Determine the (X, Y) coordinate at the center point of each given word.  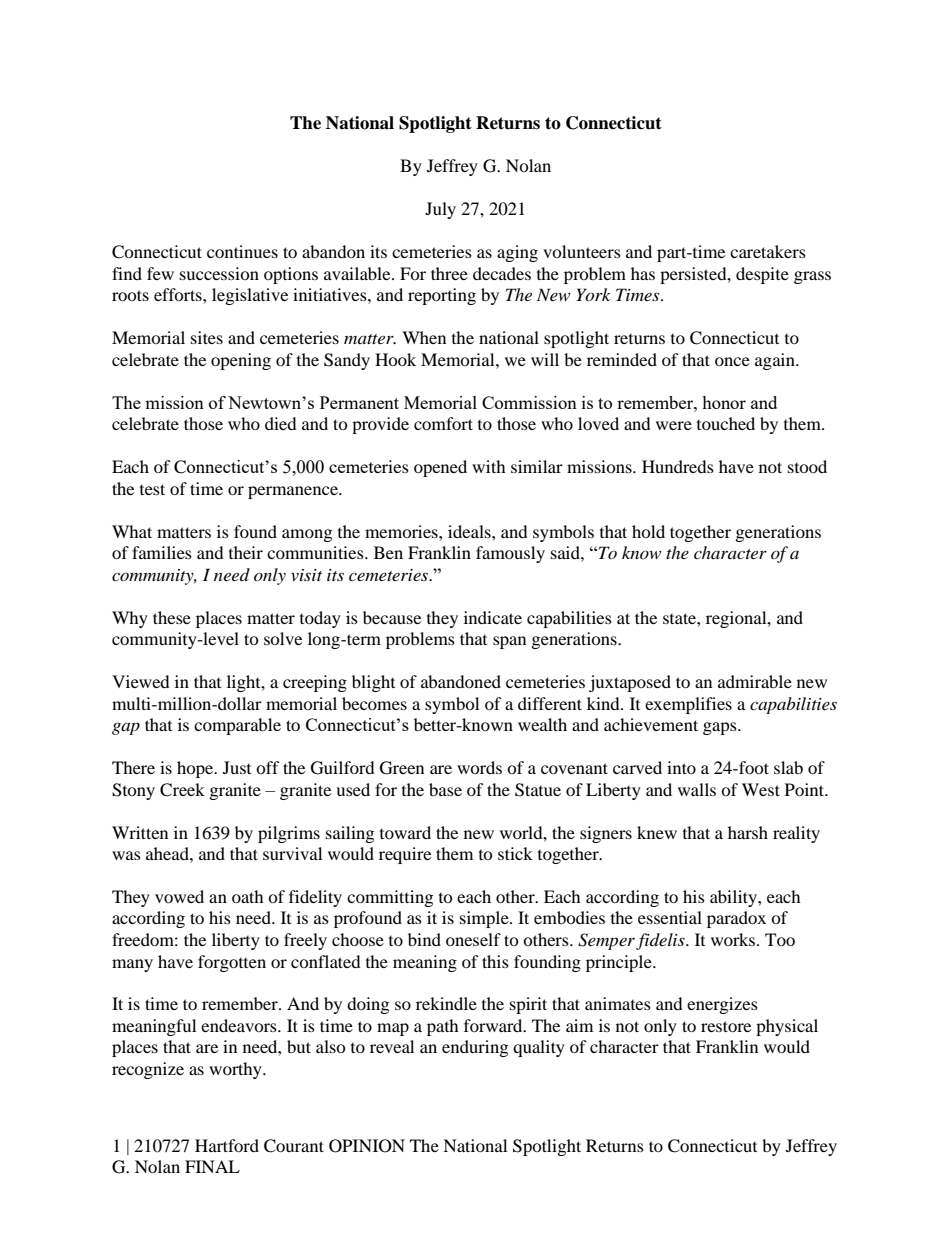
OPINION (367, 1146)
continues (242, 251)
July (440, 210)
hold (648, 531)
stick (515, 853)
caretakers (768, 251)
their (246, 552)
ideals (470, 531)
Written (140, 832)
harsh (748, 832)
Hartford (227, 1145)
